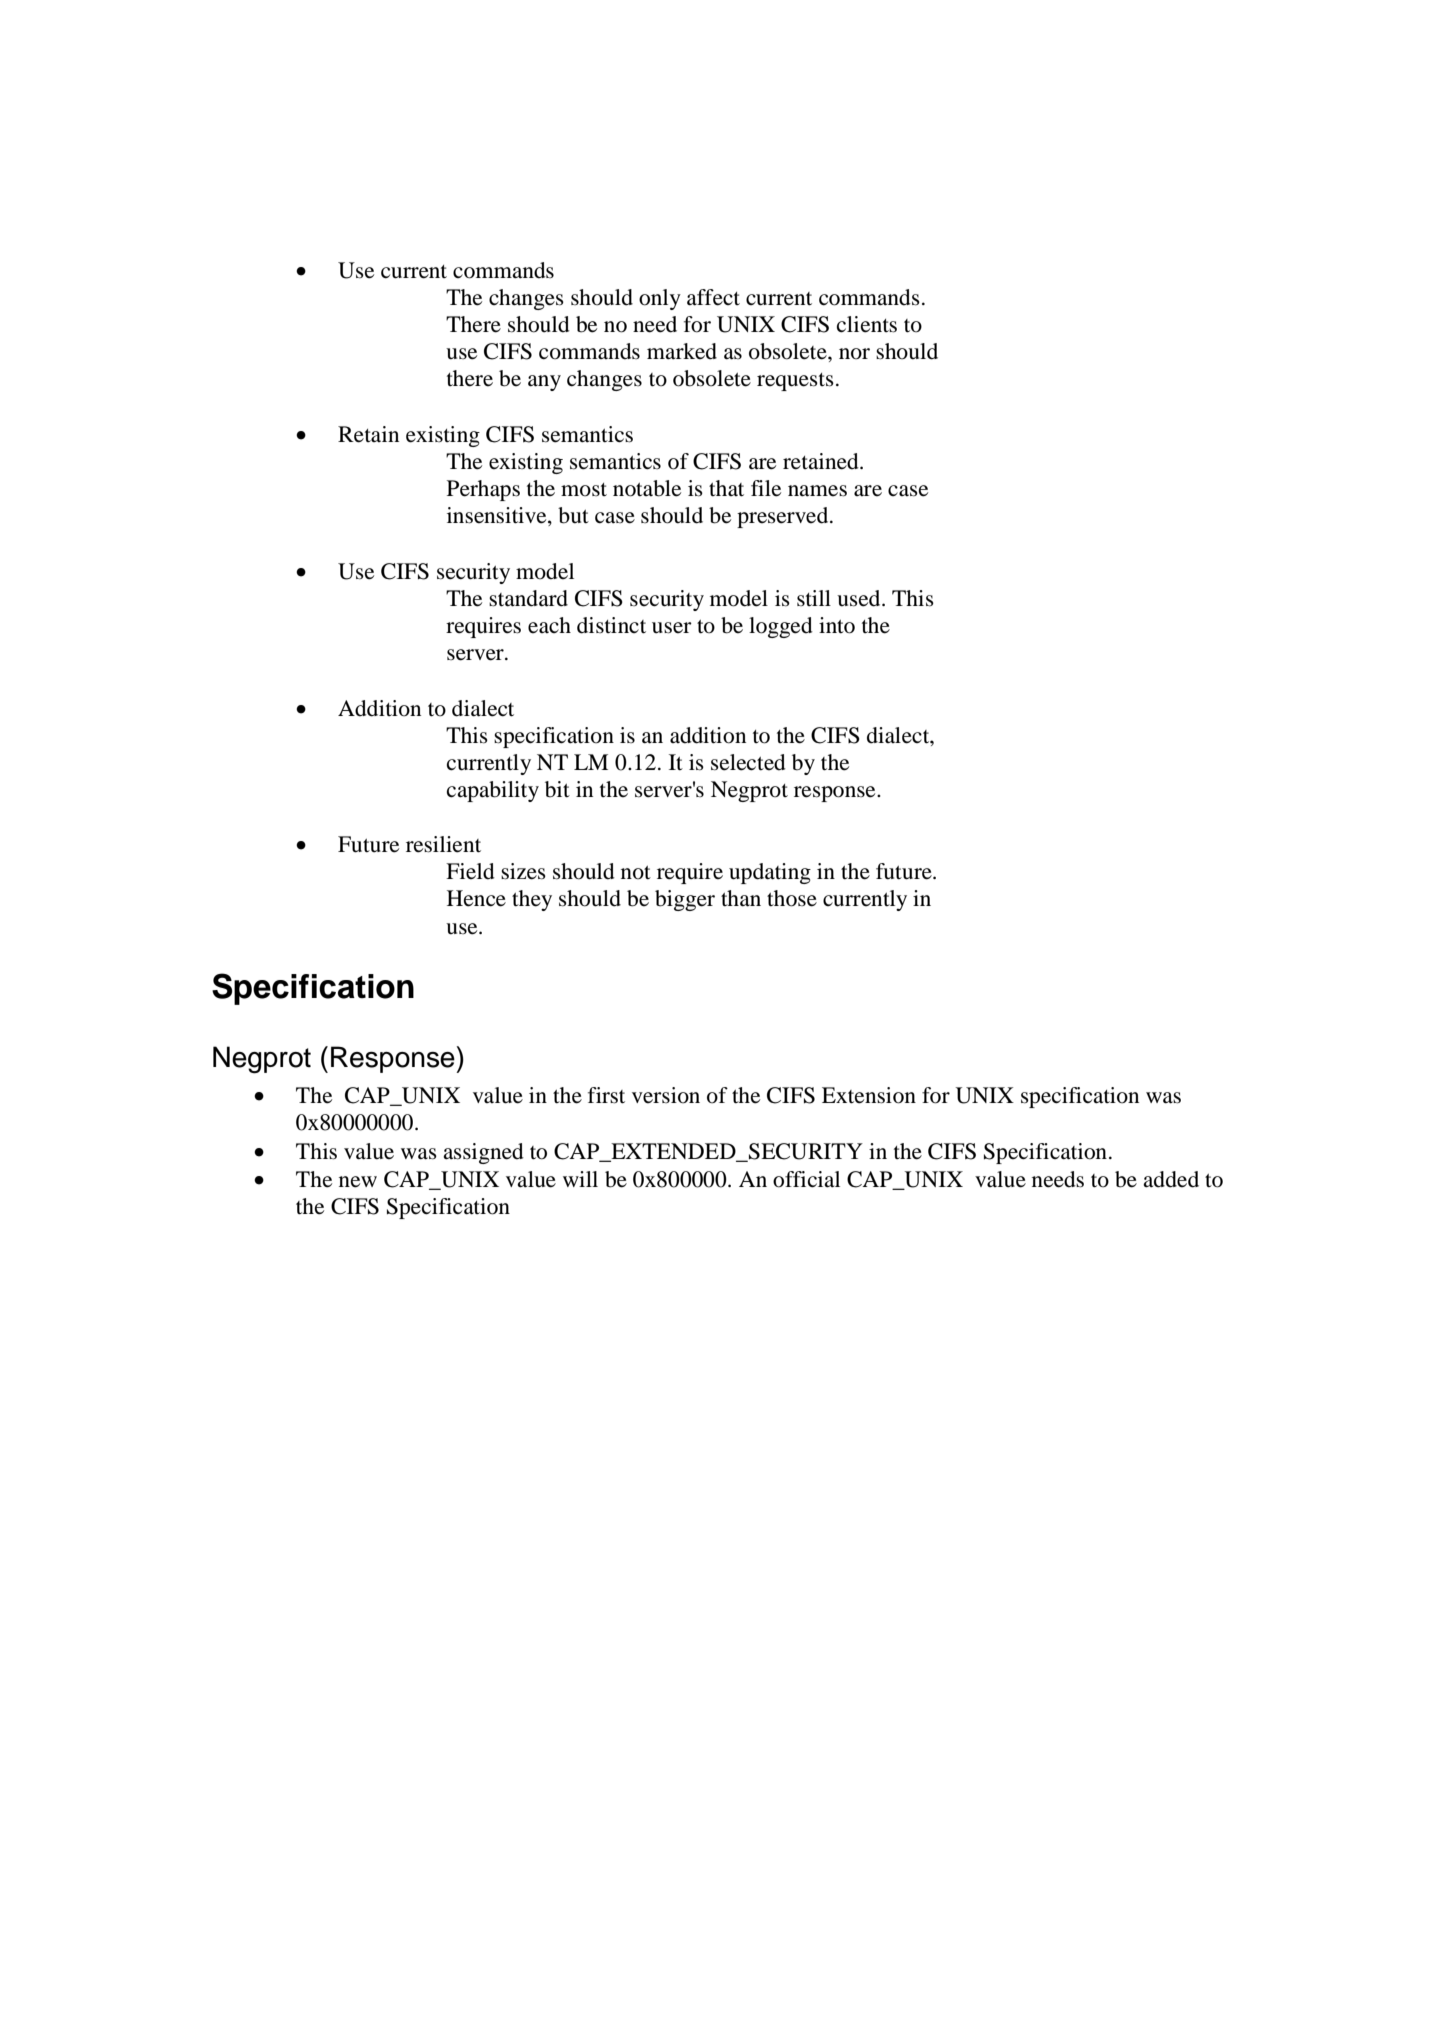 The image size is (1436, 2033). Describe the element at coordinates (713, 297) in the document. I see `affect` at that location.
